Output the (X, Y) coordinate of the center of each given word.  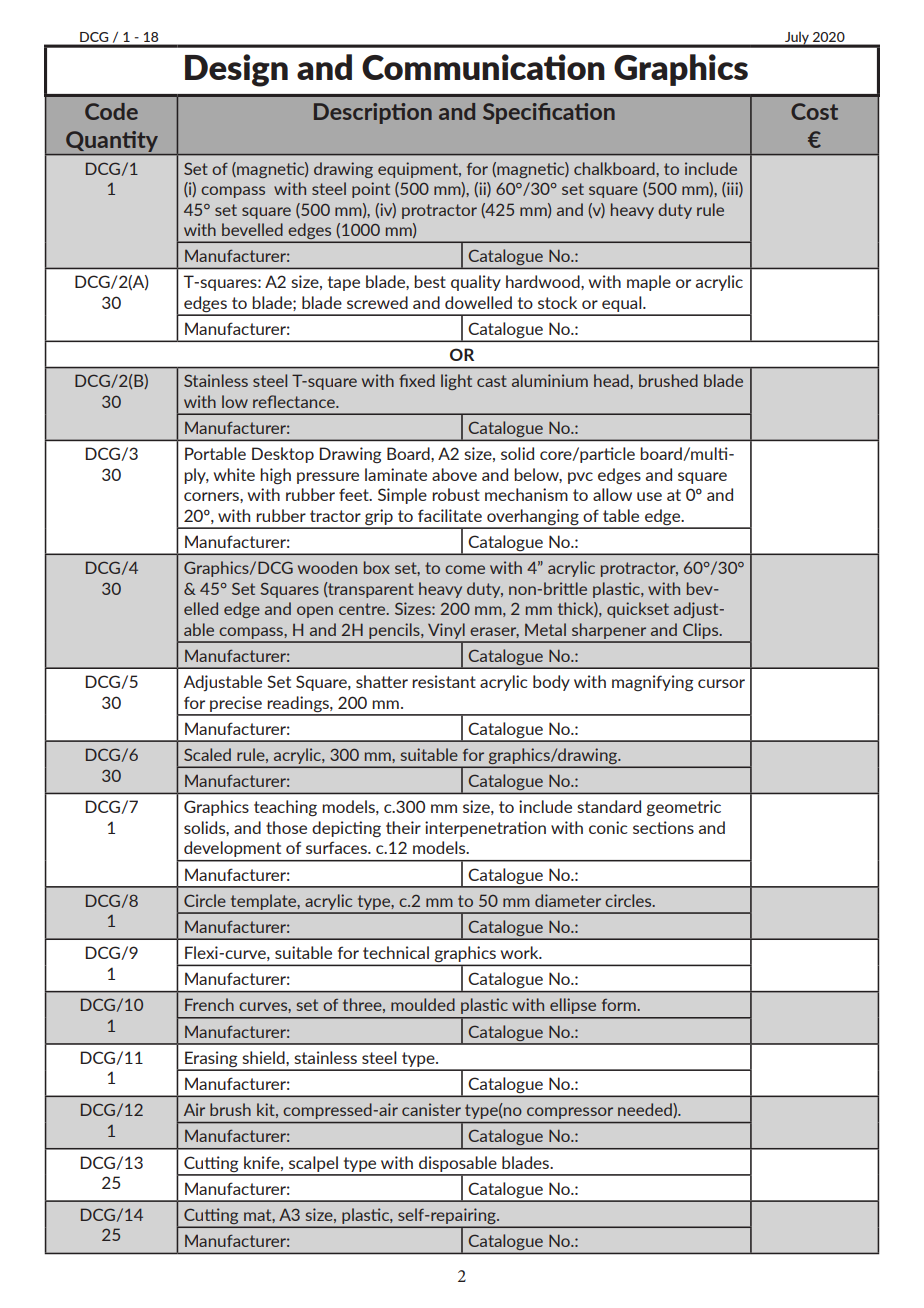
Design (236, 70)
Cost (814, 111)
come (465, 569)
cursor (721, 683)
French (209, 1004)
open (315, 612)
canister (431, 1109)
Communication (483, 67)
